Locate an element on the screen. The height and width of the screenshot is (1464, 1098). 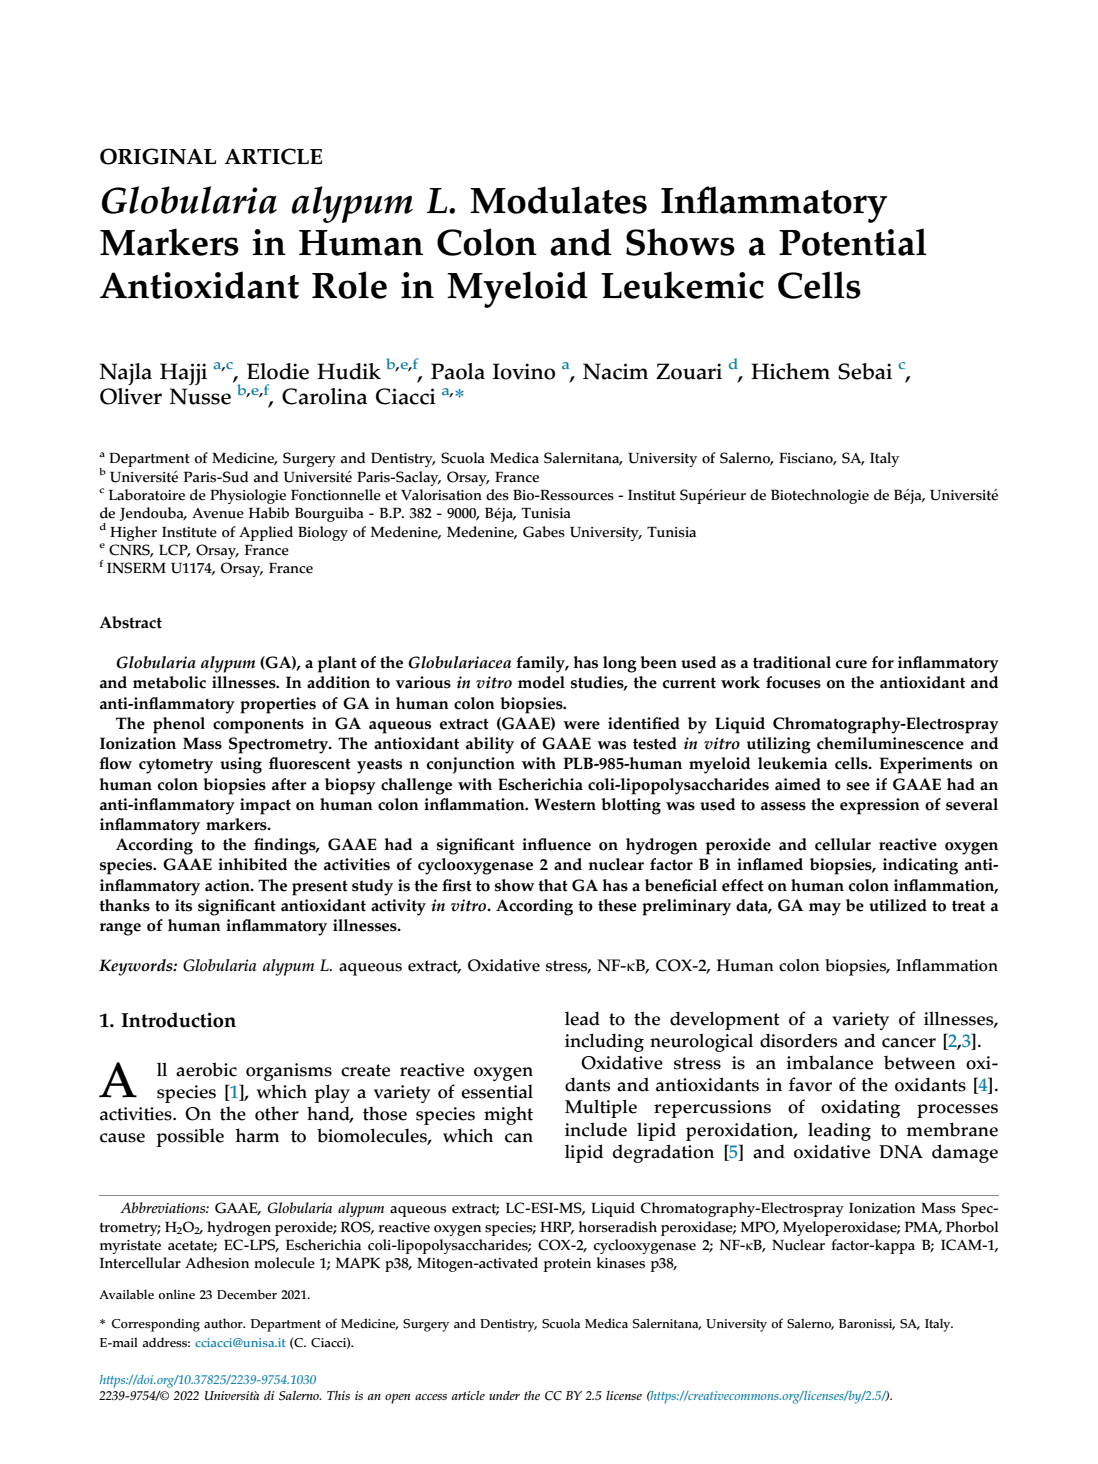
Modulates is located at coordinates (558, 200).
